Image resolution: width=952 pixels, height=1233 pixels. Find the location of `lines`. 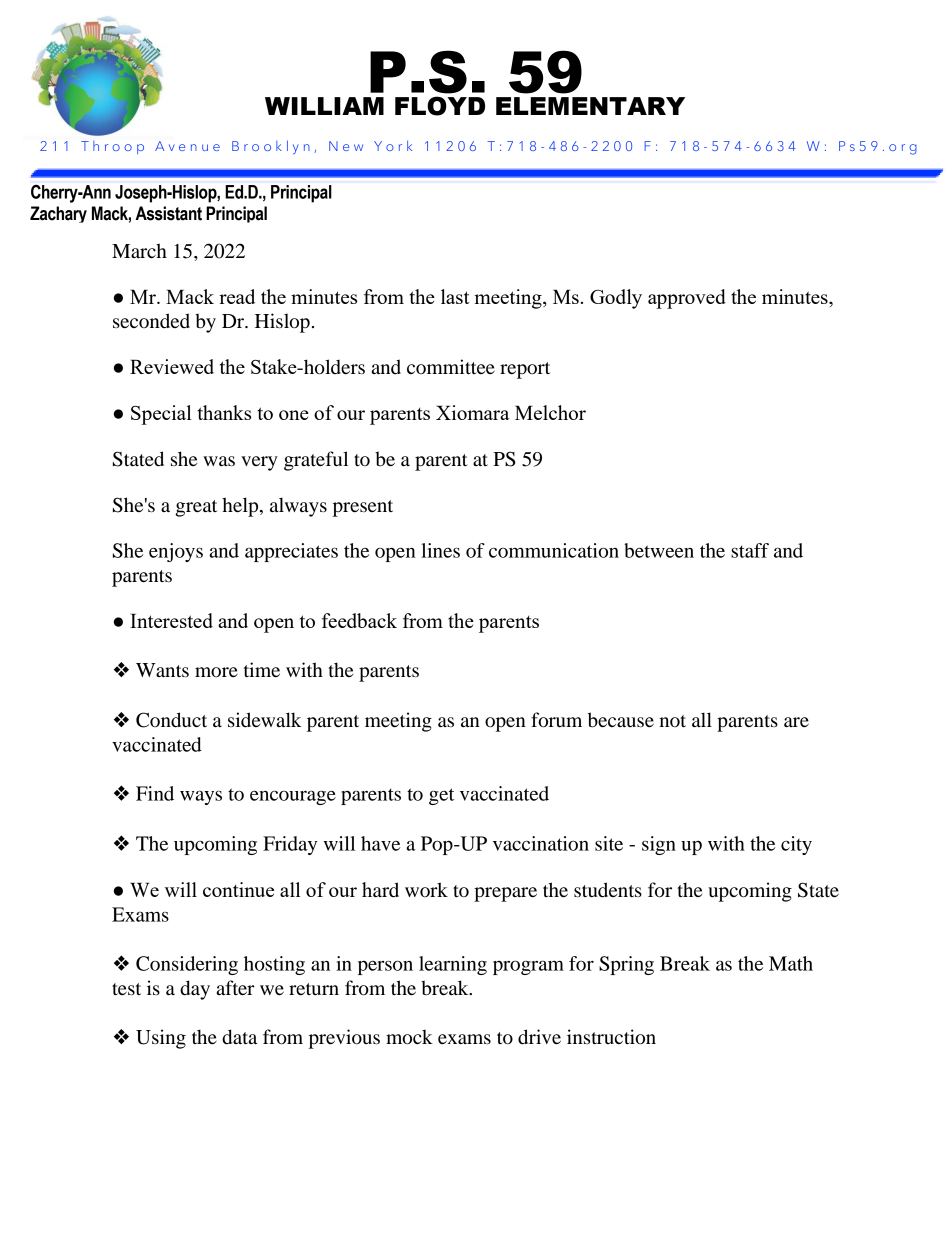

lines is located at coordinates (440, 550).
